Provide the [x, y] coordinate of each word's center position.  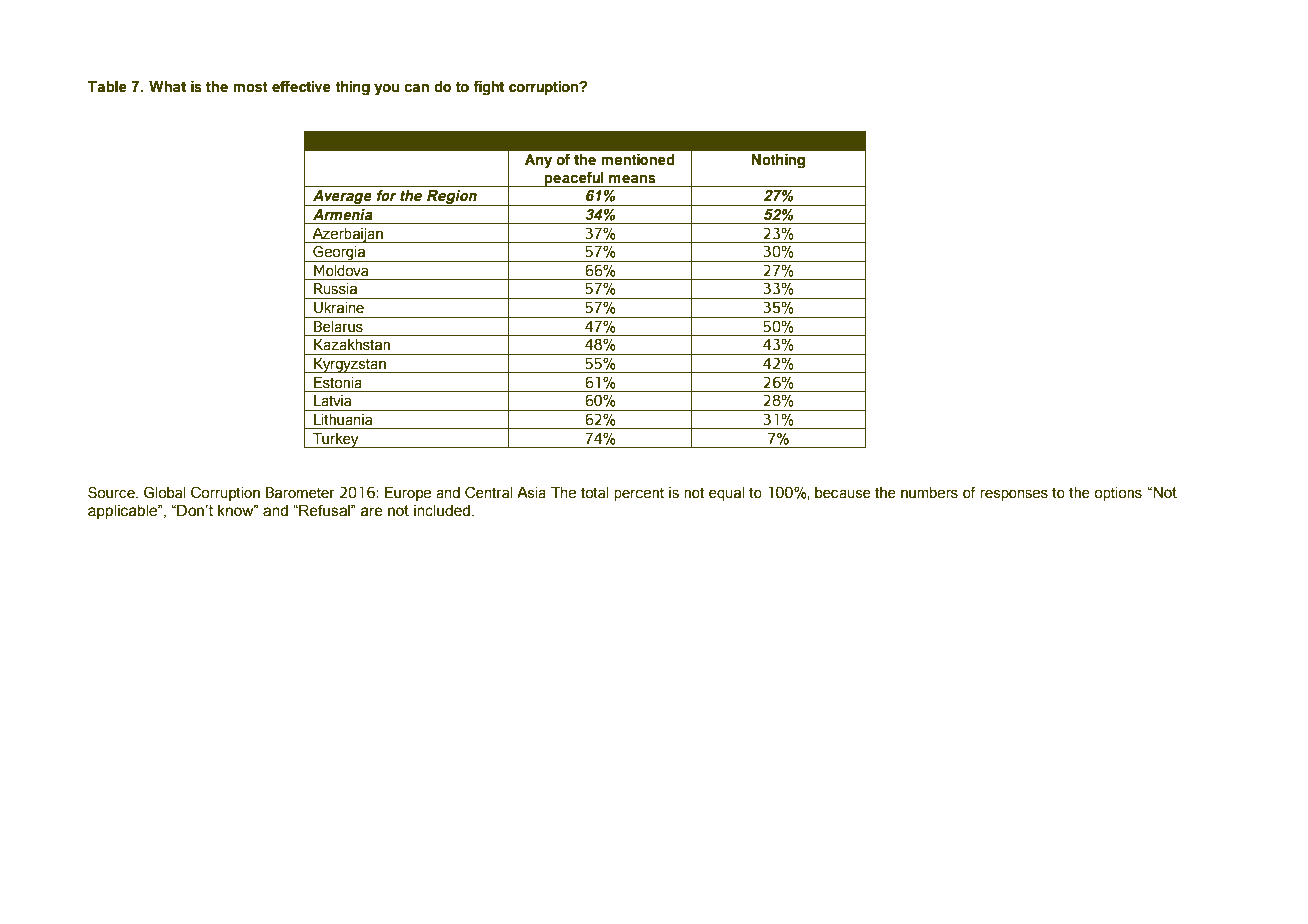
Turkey [336, 440]
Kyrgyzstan [350, 365]
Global [164, 492]
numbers [929, 493]
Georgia [339, 253]
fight [488, 88]
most [250, 87]
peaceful [574, 179]
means [632, 179]
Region [452, 198]
